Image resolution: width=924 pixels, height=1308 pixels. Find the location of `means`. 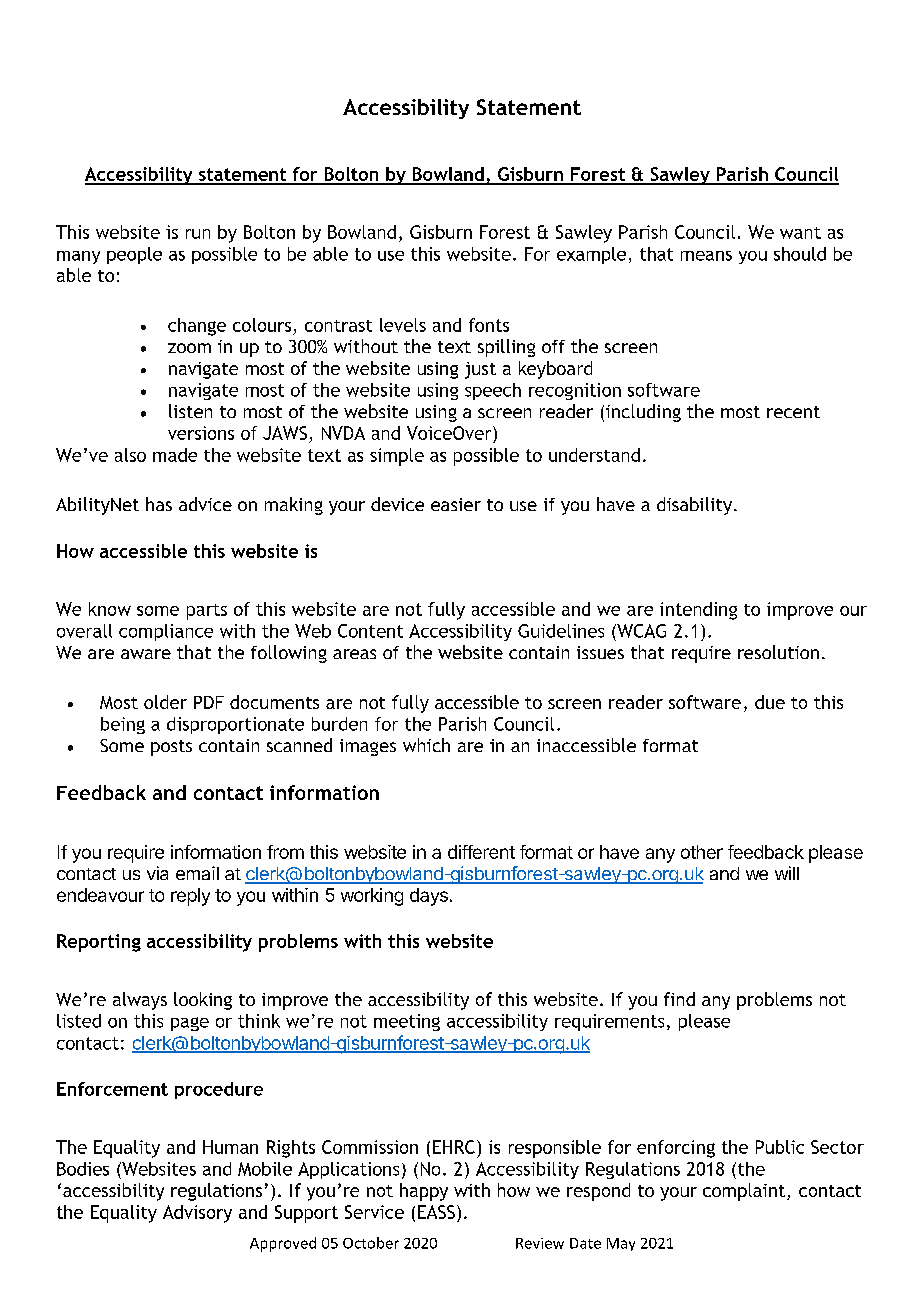

means is located at coordinates (706, 256).
